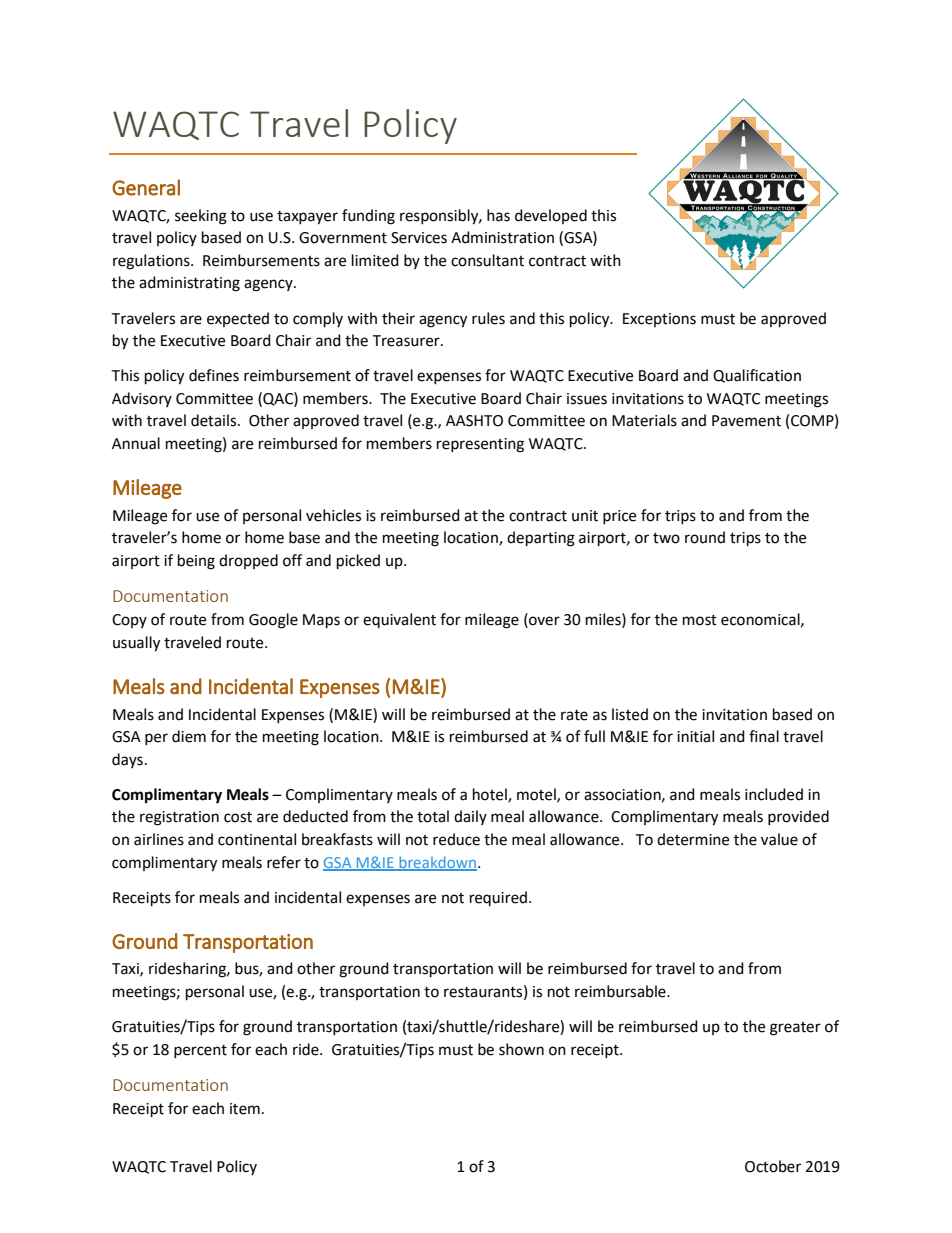  What do you see at coordinates (189, 736) in the page?
I see `diem` at bounding box center [189, 736].
